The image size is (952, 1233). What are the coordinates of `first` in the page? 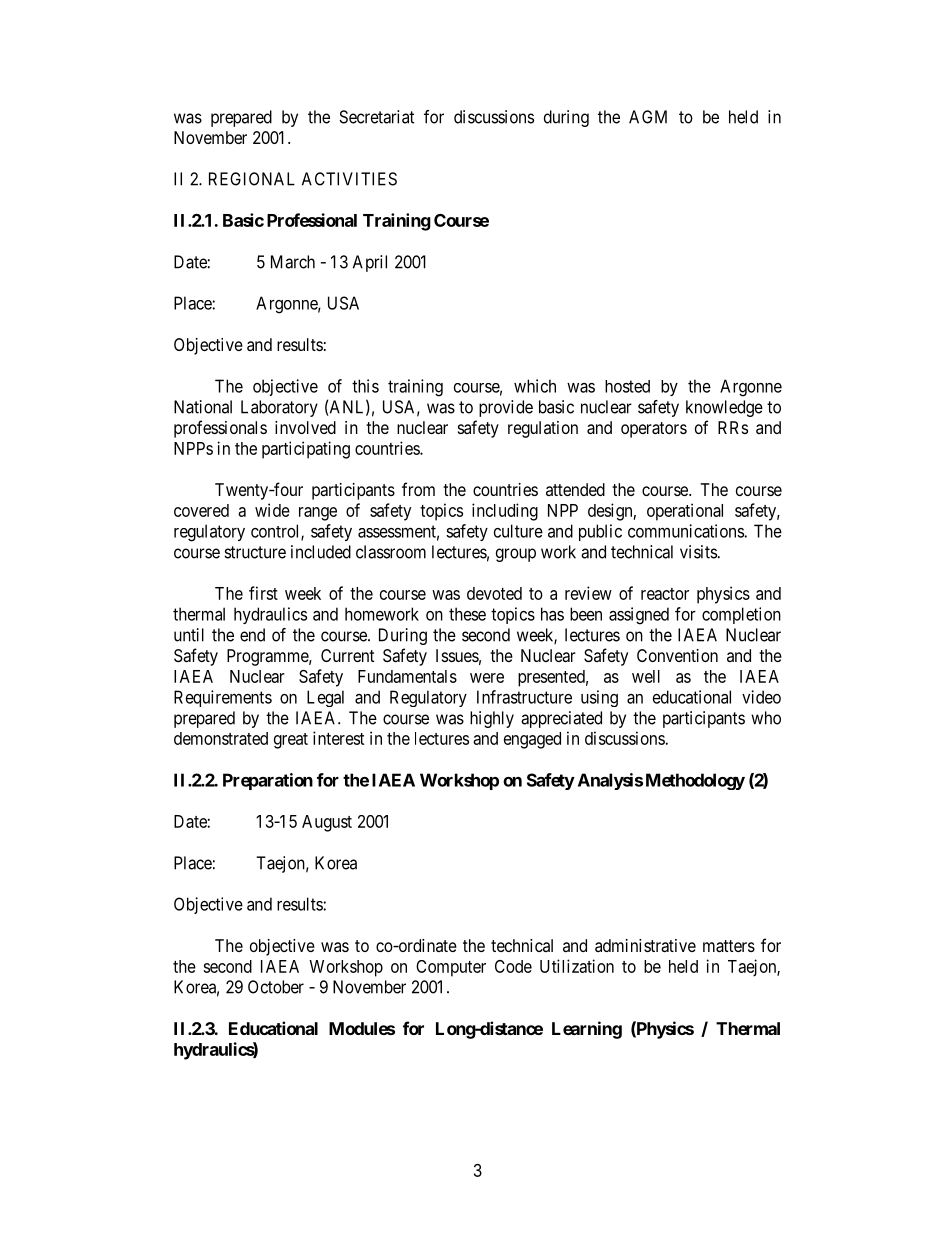 It's located at (263, 593).
